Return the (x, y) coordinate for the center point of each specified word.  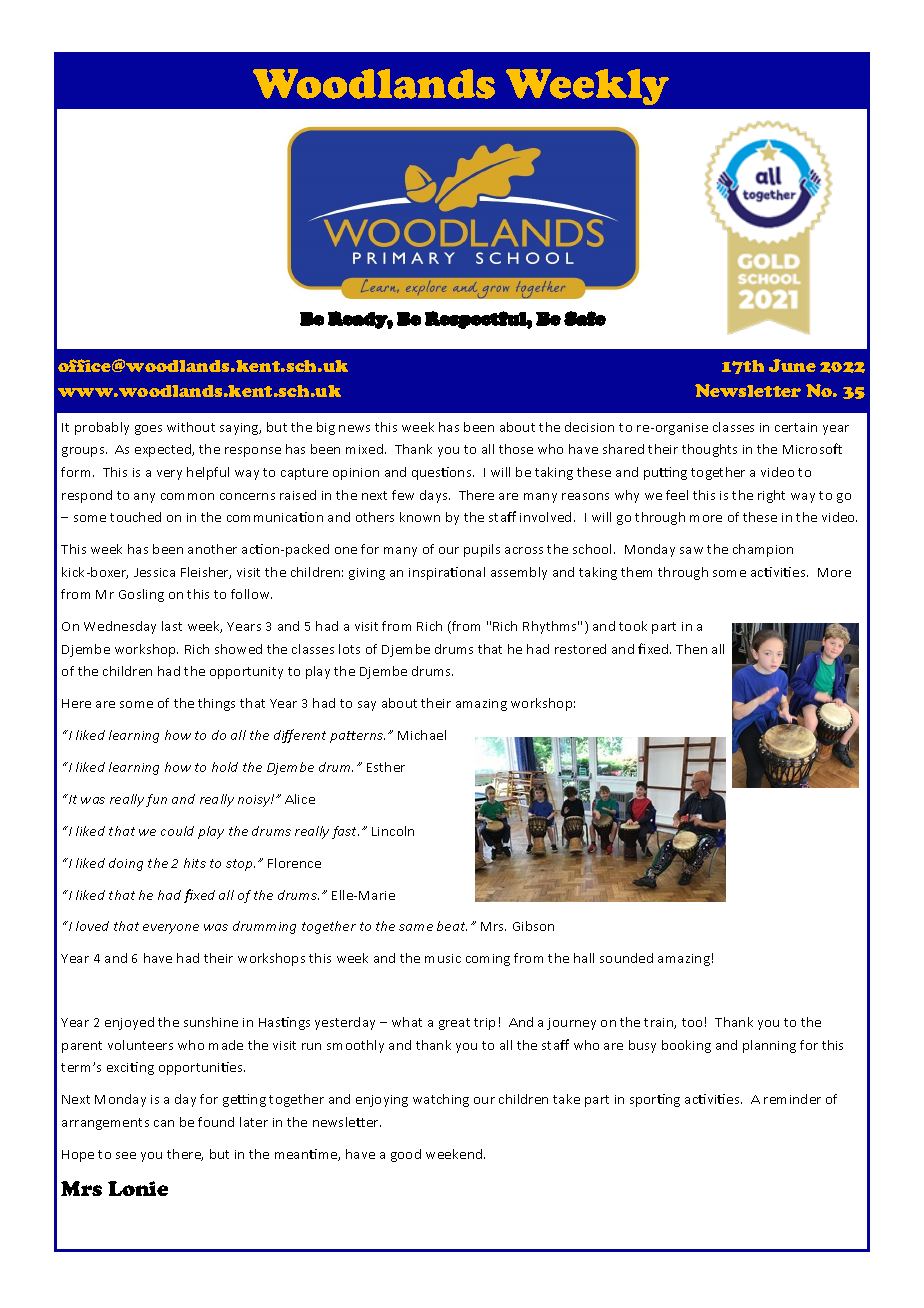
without (191, 427)
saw (691, 550)
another (212, 549)
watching (441, 1100)
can (164, 1123)
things (216, 704)
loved (92, 926)
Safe (585, 318)
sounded (626, 958)
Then (691, 649)
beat (452, 926)
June (792, 365)
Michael (422, 735)
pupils (482, 550)
